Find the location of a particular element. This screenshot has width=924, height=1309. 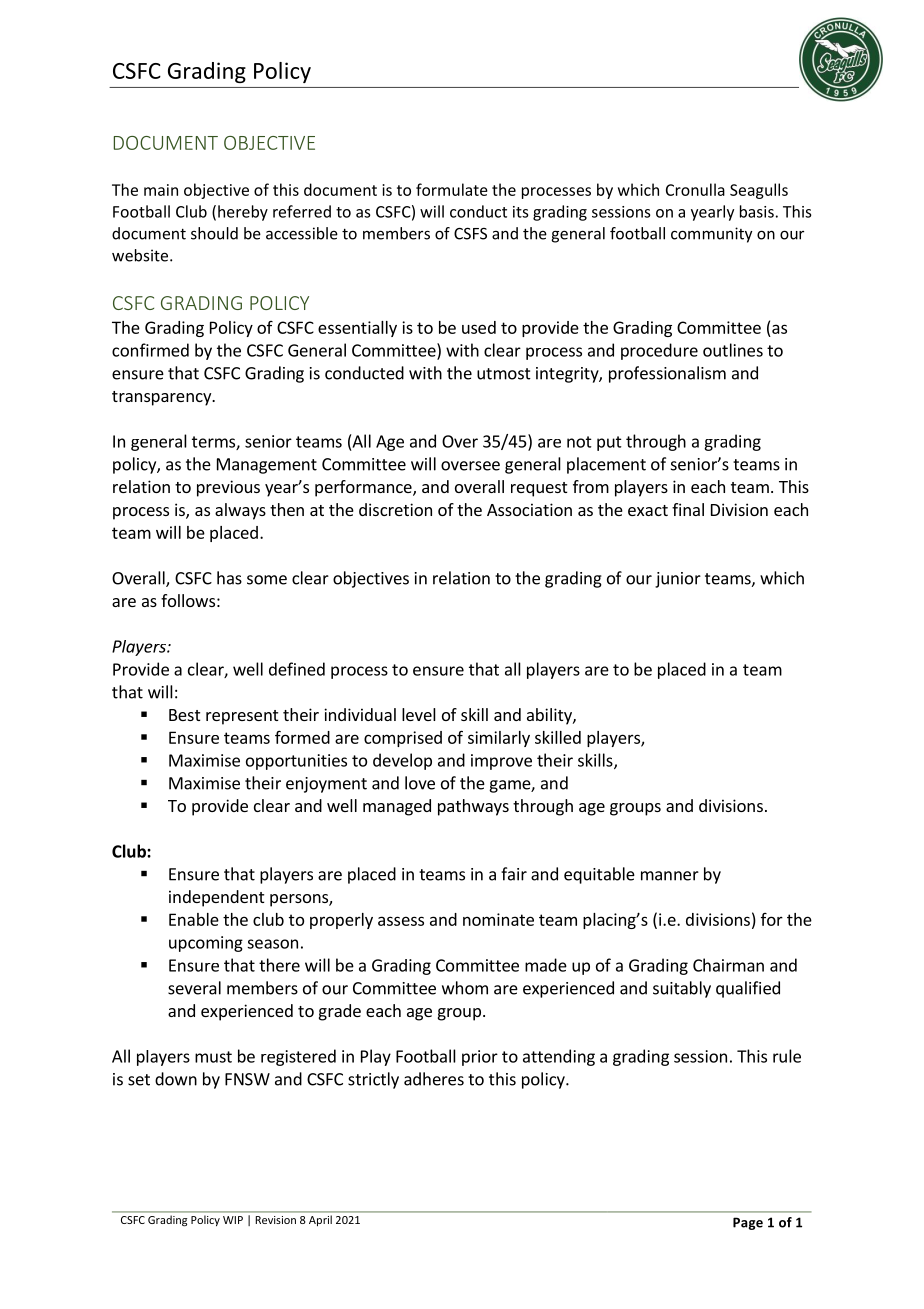

manner is located at coordinates (670, 876).
